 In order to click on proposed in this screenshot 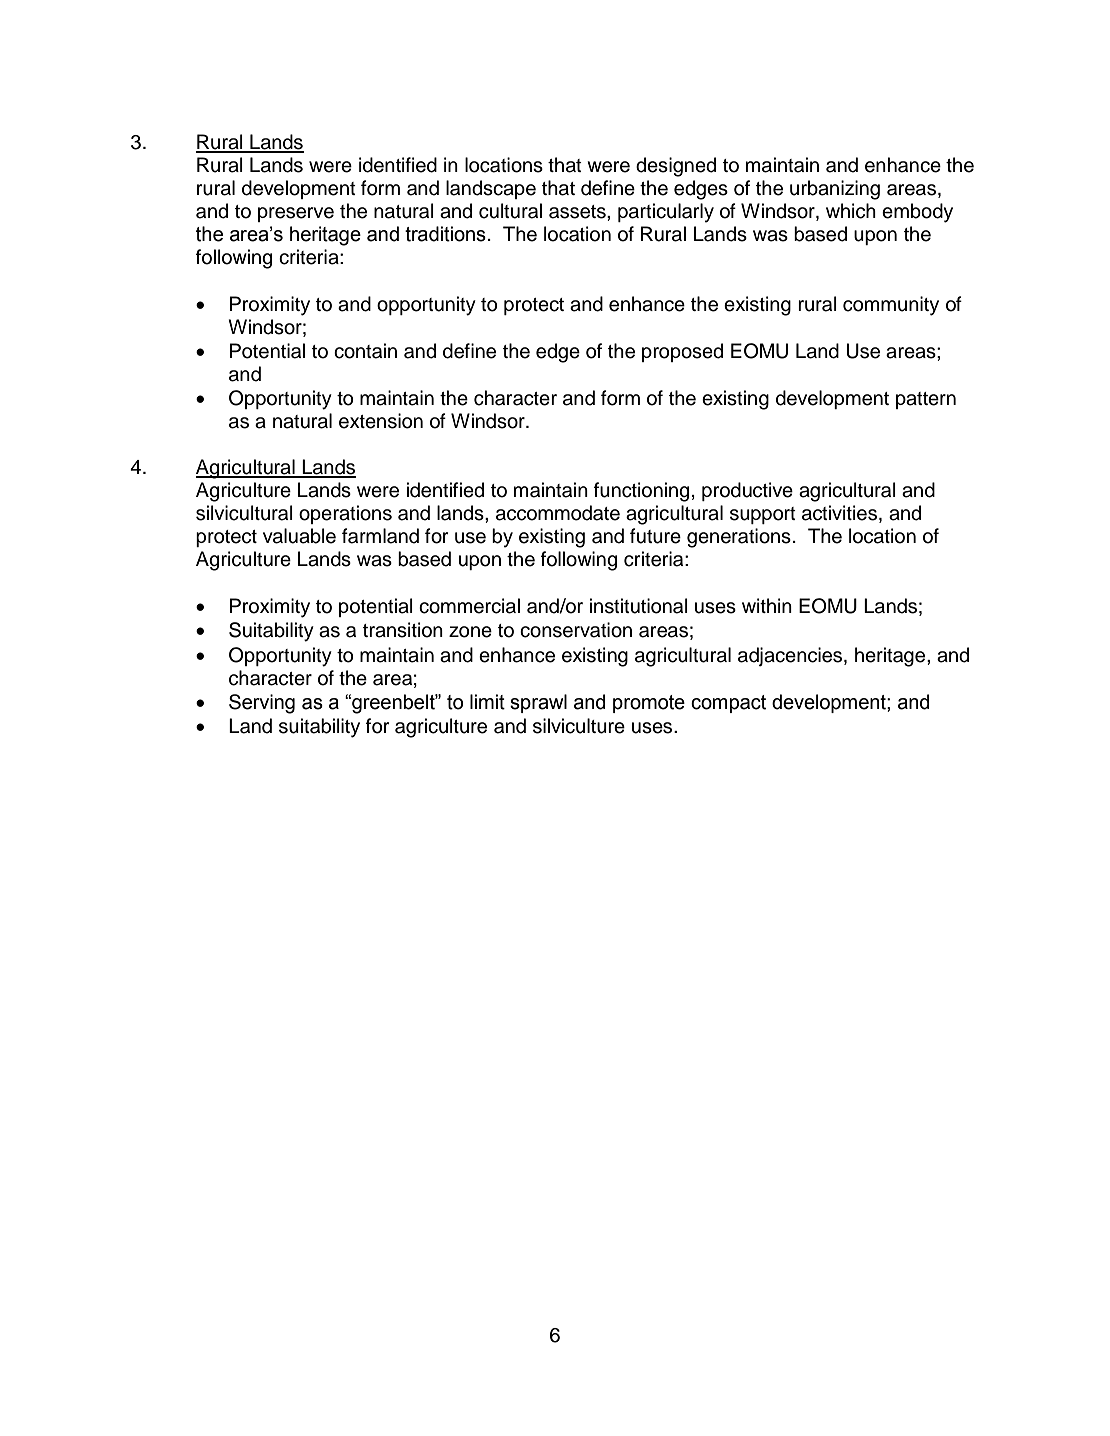, I will do `click(682, 352)`.
